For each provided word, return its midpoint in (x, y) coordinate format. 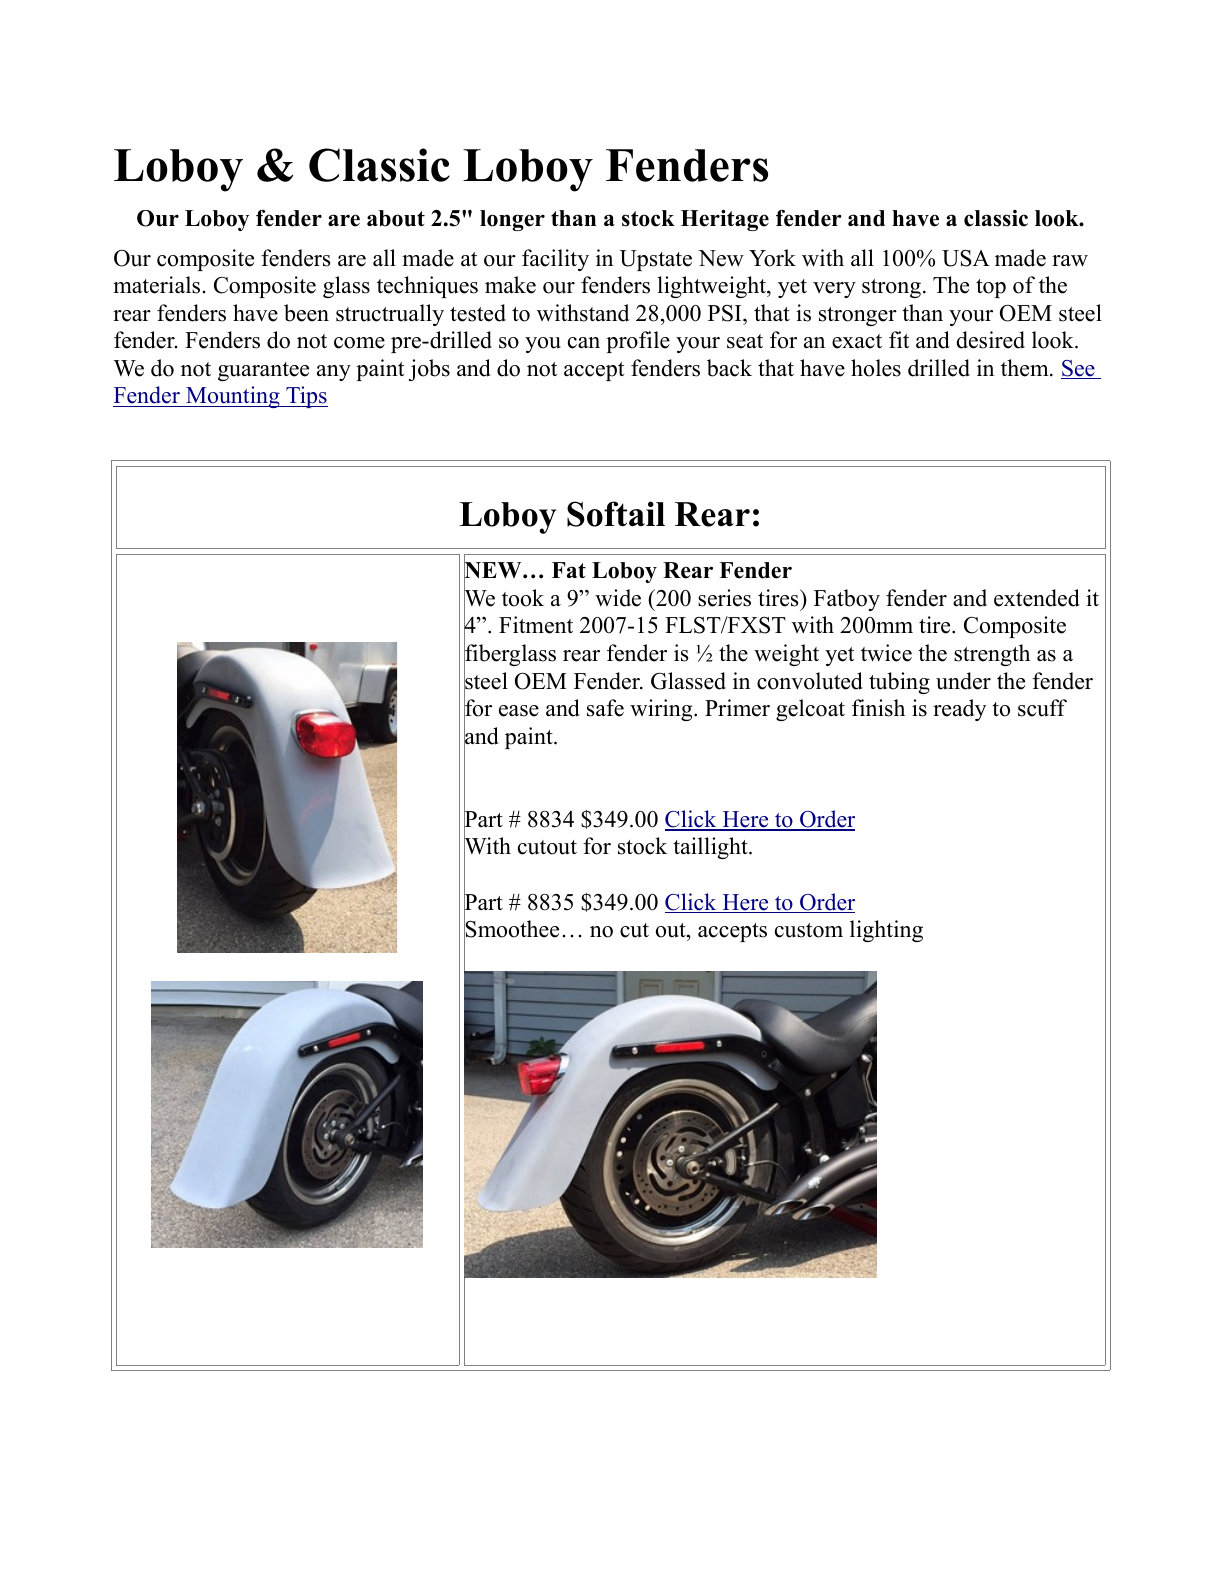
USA (966, 258)
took (523, 598)
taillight (711, 848)
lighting (886, 931)
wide (618, 598)
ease (519, 711)
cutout (547, 847)
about (396, 218)
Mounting (233, 397)
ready (959, 710)
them (1026, 368)
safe (605, 708)
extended (1037, 598)
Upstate (656, 260)
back (729, 368)
